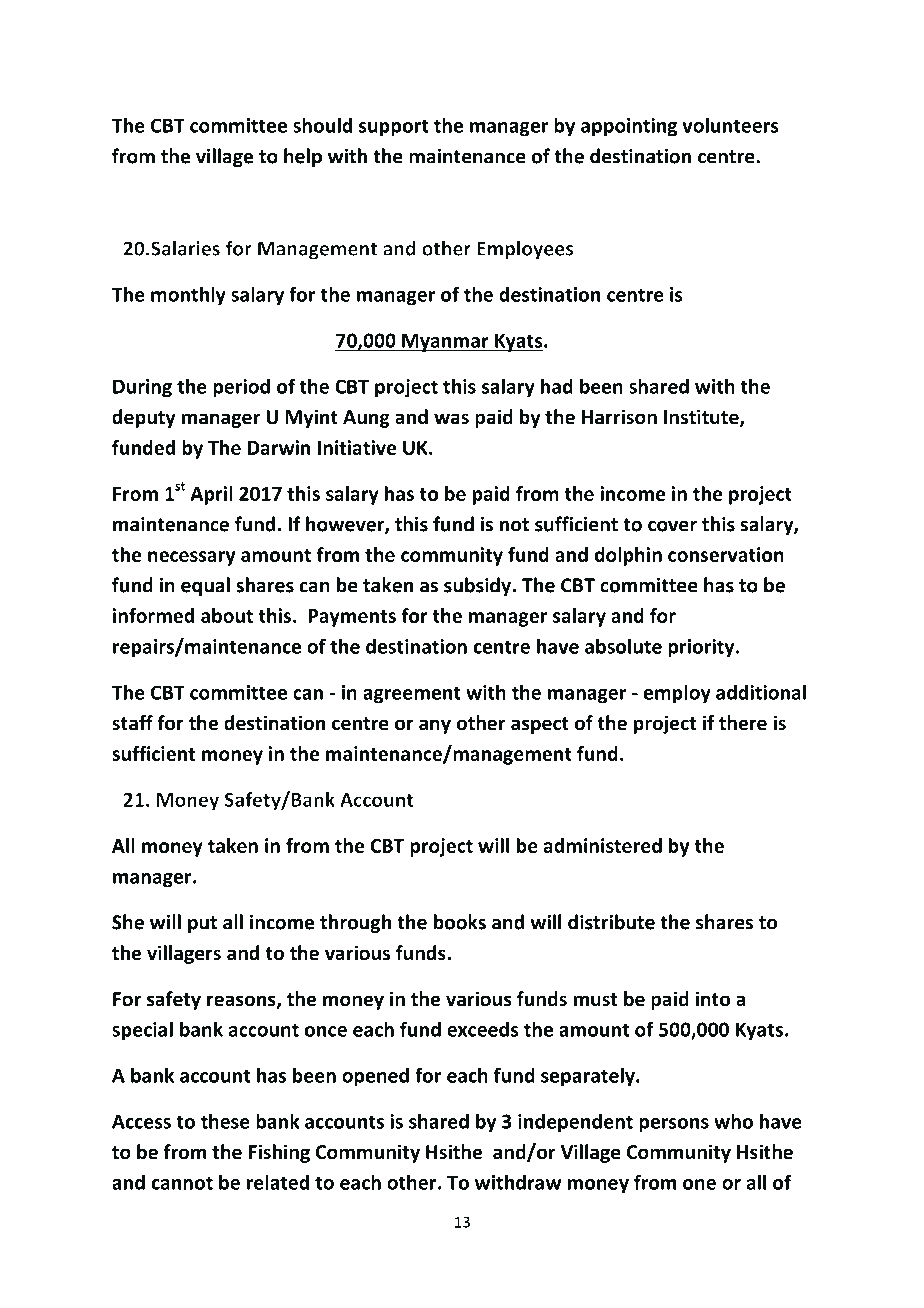 The width and height of the document is (924, 1308). Describe the element at coordinates (674, 1125) in the document. I see `persons` at that location.
